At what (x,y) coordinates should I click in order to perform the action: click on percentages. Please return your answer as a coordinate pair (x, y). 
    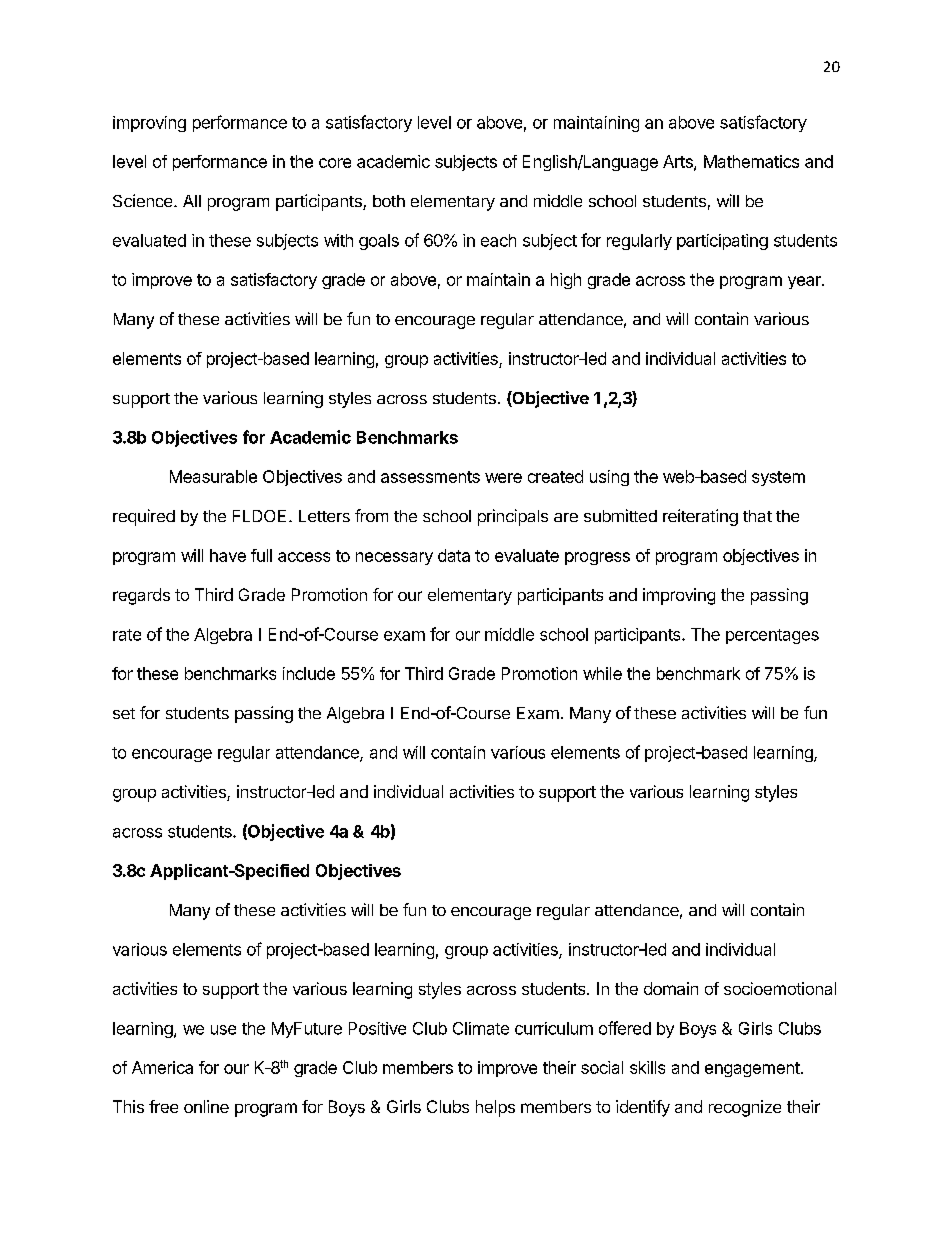
    Looking at the image, I should click on (772, 636).
